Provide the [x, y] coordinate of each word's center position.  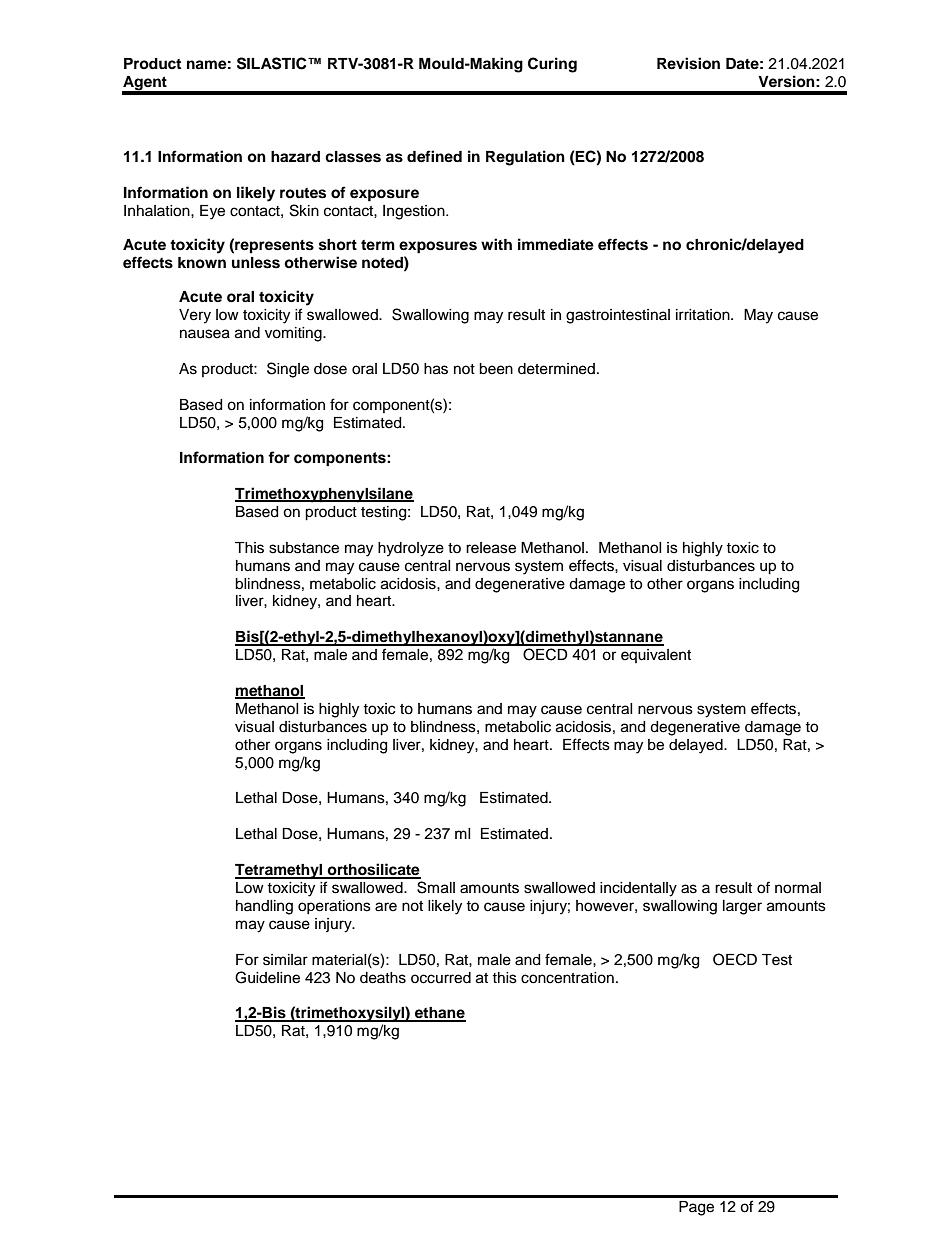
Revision [688, 63]
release [491, 548]
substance [304, 548]
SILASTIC [273, 63]
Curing [552, 65]
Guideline [267, 977]
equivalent [656, 656]
